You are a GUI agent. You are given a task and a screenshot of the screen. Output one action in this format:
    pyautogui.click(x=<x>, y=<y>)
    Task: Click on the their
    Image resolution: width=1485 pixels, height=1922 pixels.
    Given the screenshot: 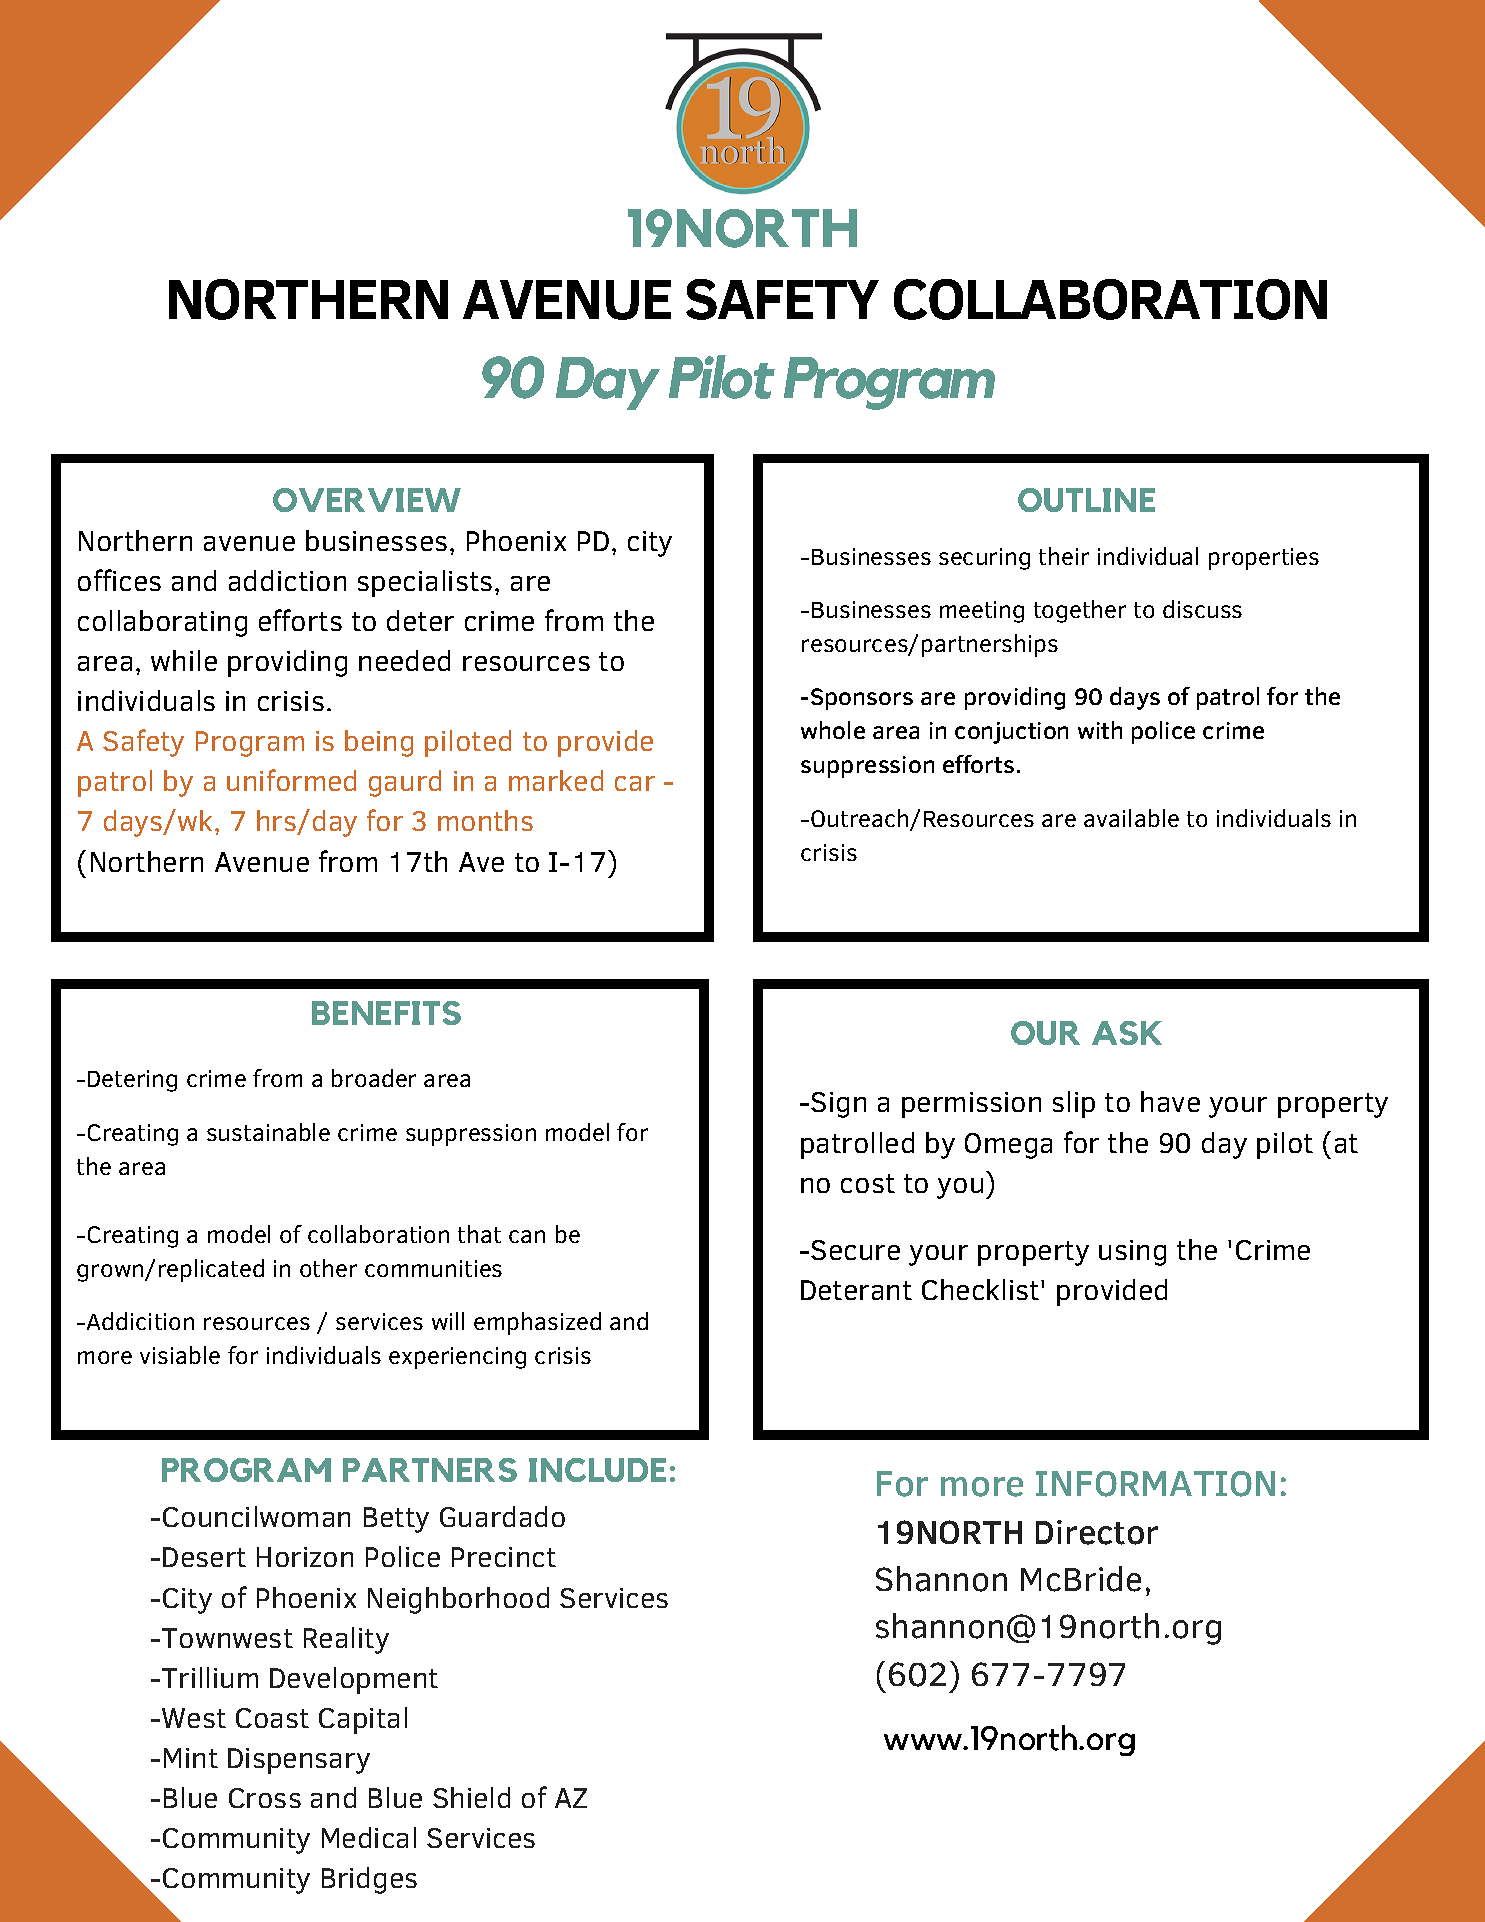 What is the action you would take?
    pyautogui.click(x=1064, y=556)
